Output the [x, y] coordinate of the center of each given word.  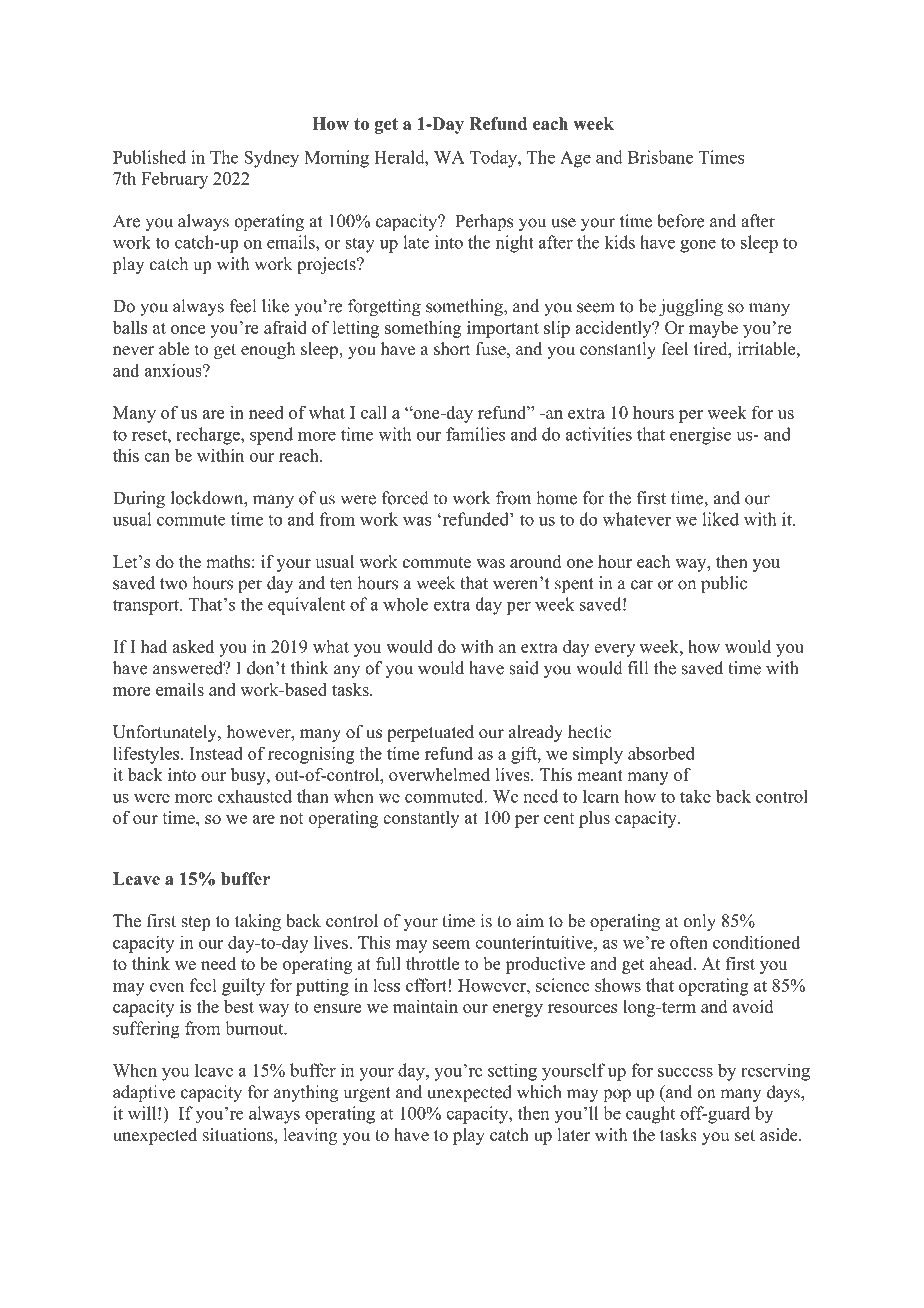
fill [638, 667]
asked [193, 646]
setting [512, 1072]
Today [494, 159]
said [524, 668]
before [680, 221]
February [174, 180]
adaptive [144, 1093]
